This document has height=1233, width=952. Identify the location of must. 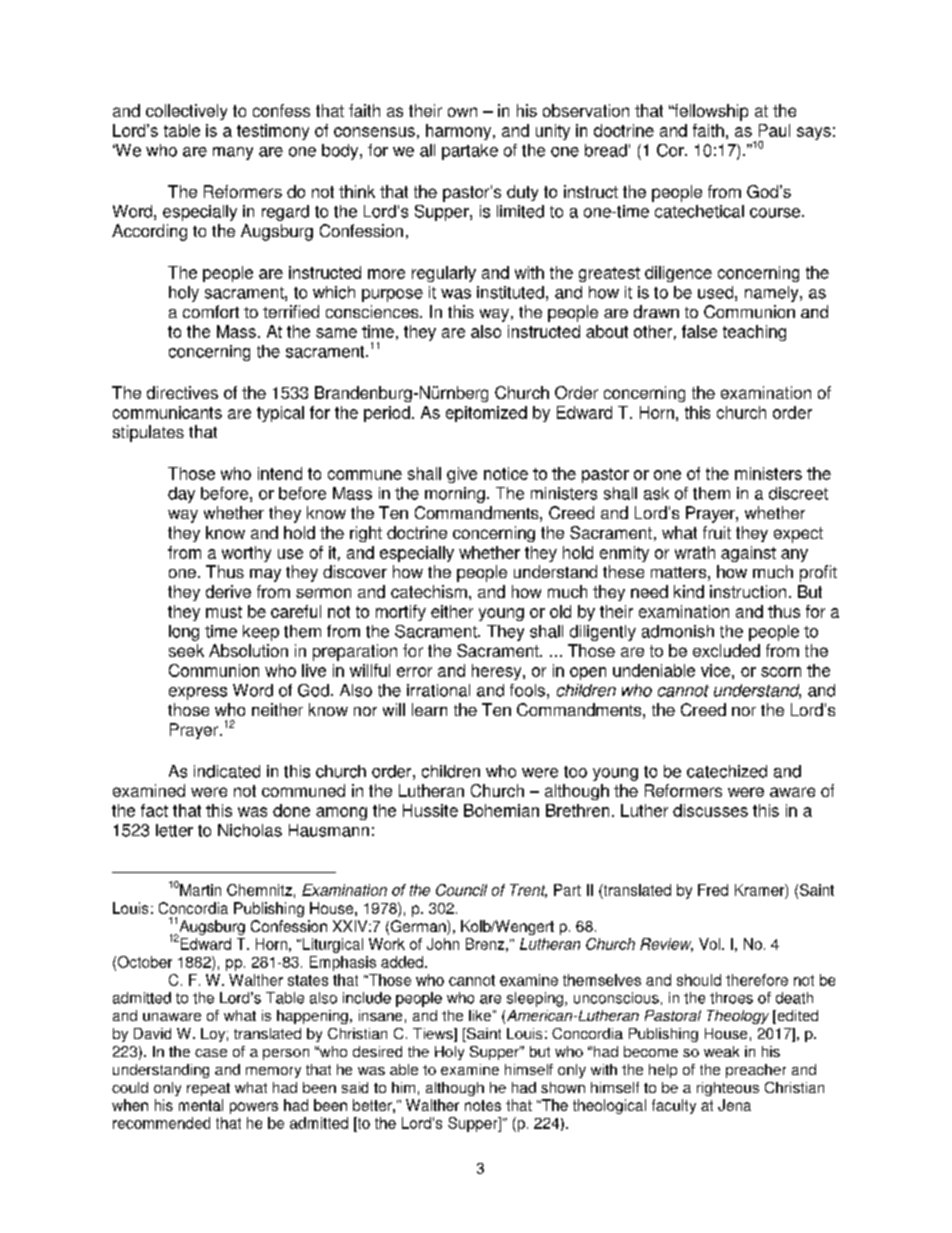
(224, 612).
